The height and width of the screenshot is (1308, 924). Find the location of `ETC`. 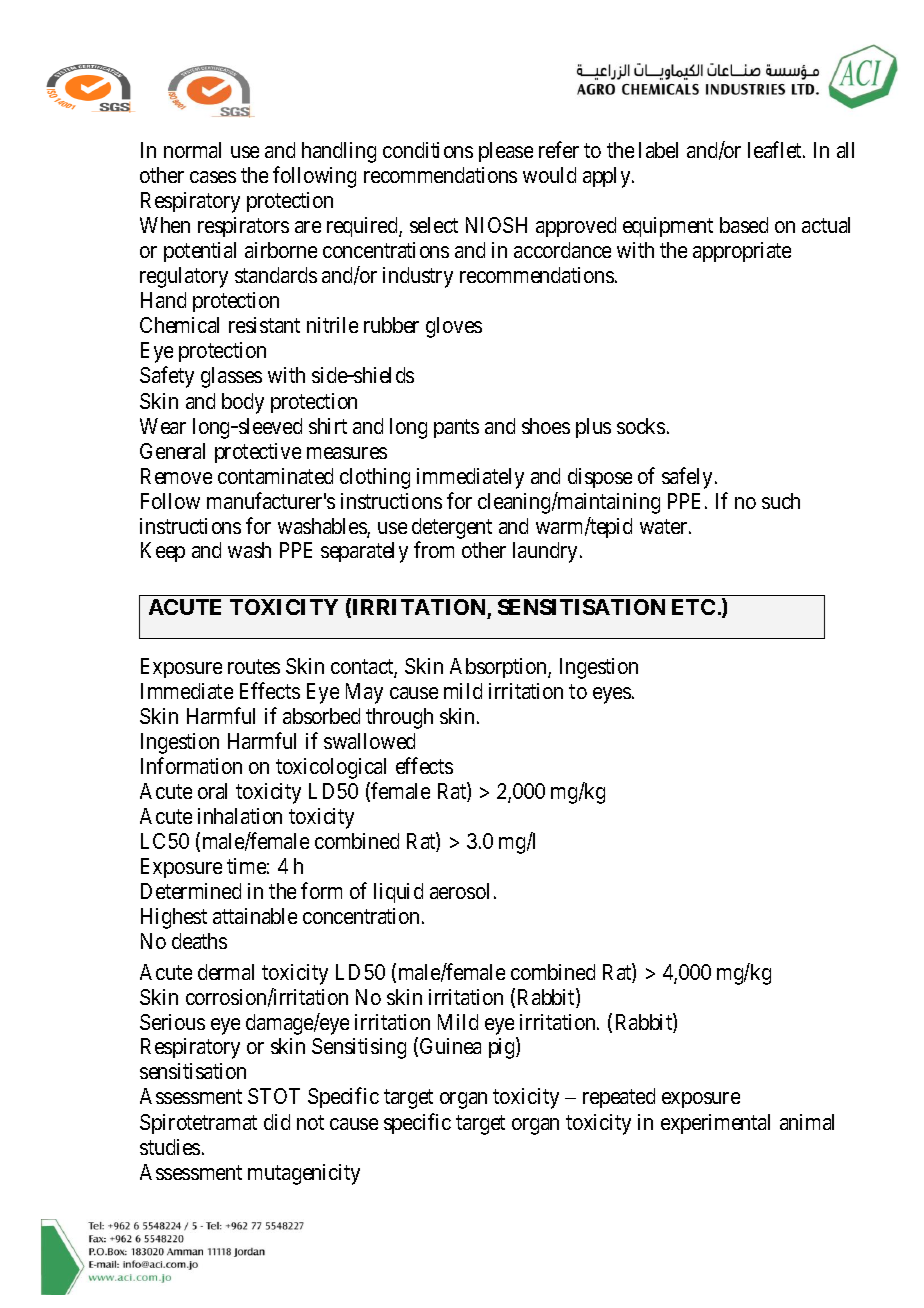

ETC is located at coordinates (693, 607).
